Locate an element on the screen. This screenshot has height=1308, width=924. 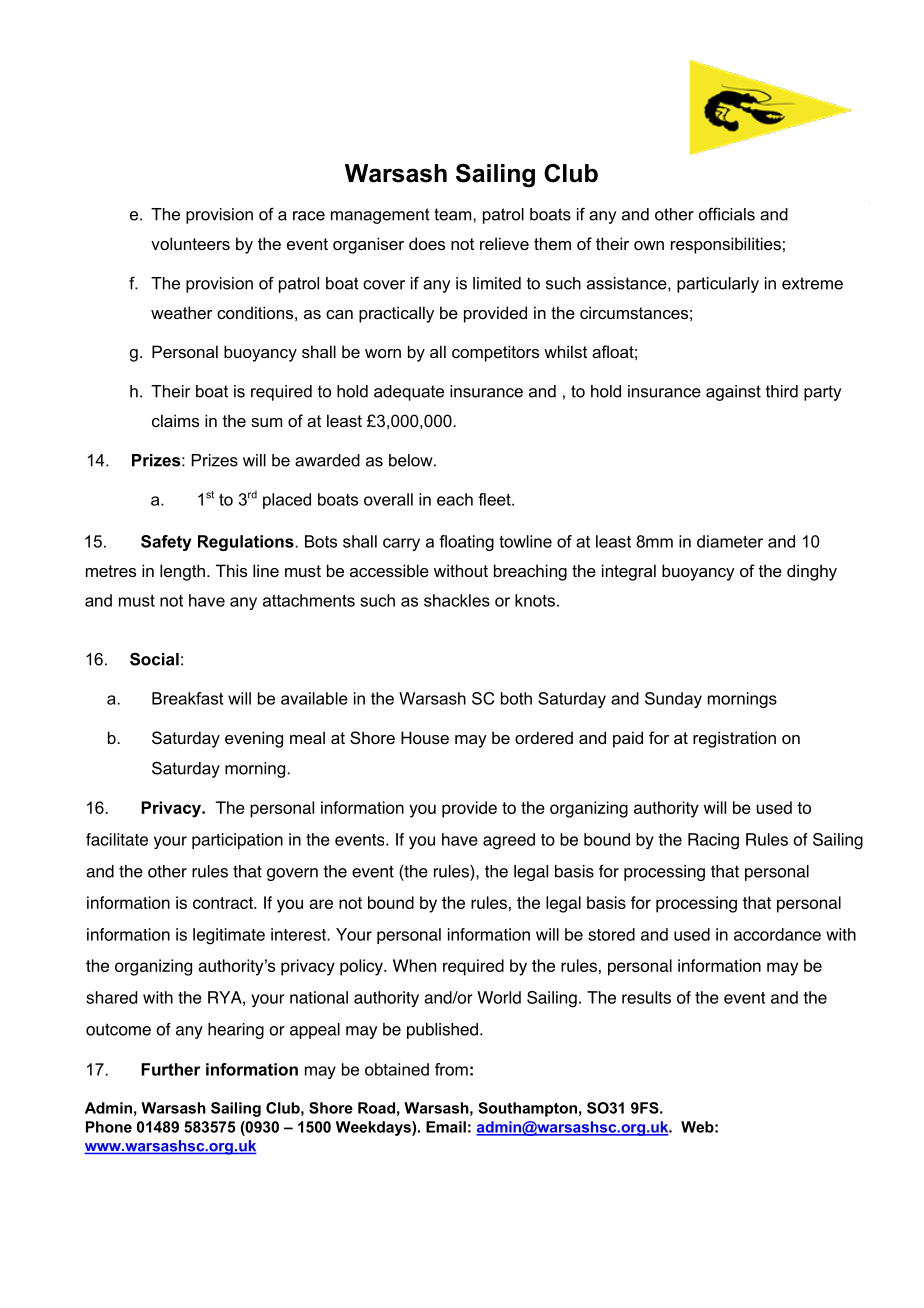
Safety is located at coordinates (166, 543).
